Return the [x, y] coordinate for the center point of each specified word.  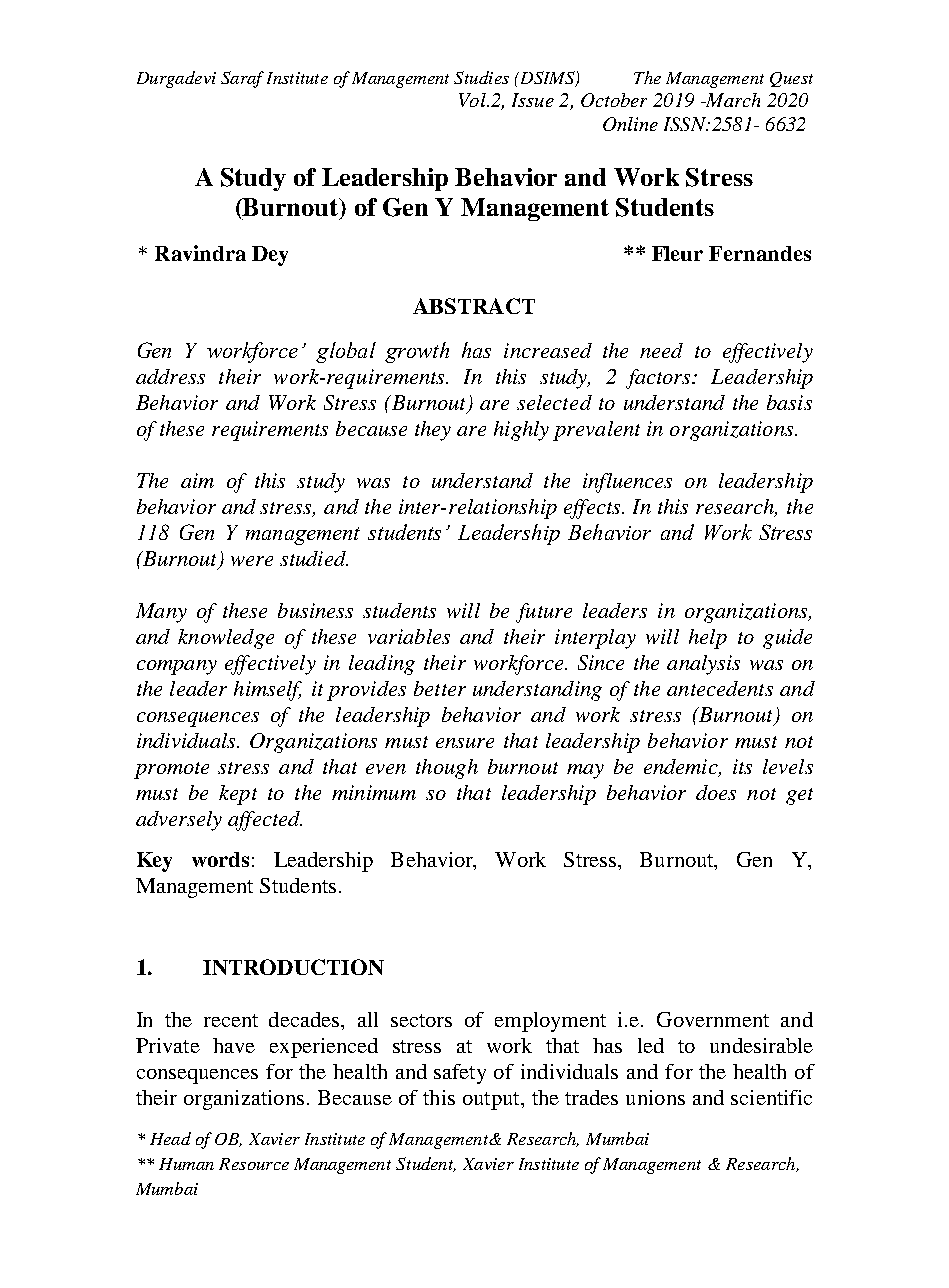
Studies [481, 77]
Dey [270, 256]
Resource [254, 1164]
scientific [771, 1097]
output [492, 1101]
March [731, 100]
